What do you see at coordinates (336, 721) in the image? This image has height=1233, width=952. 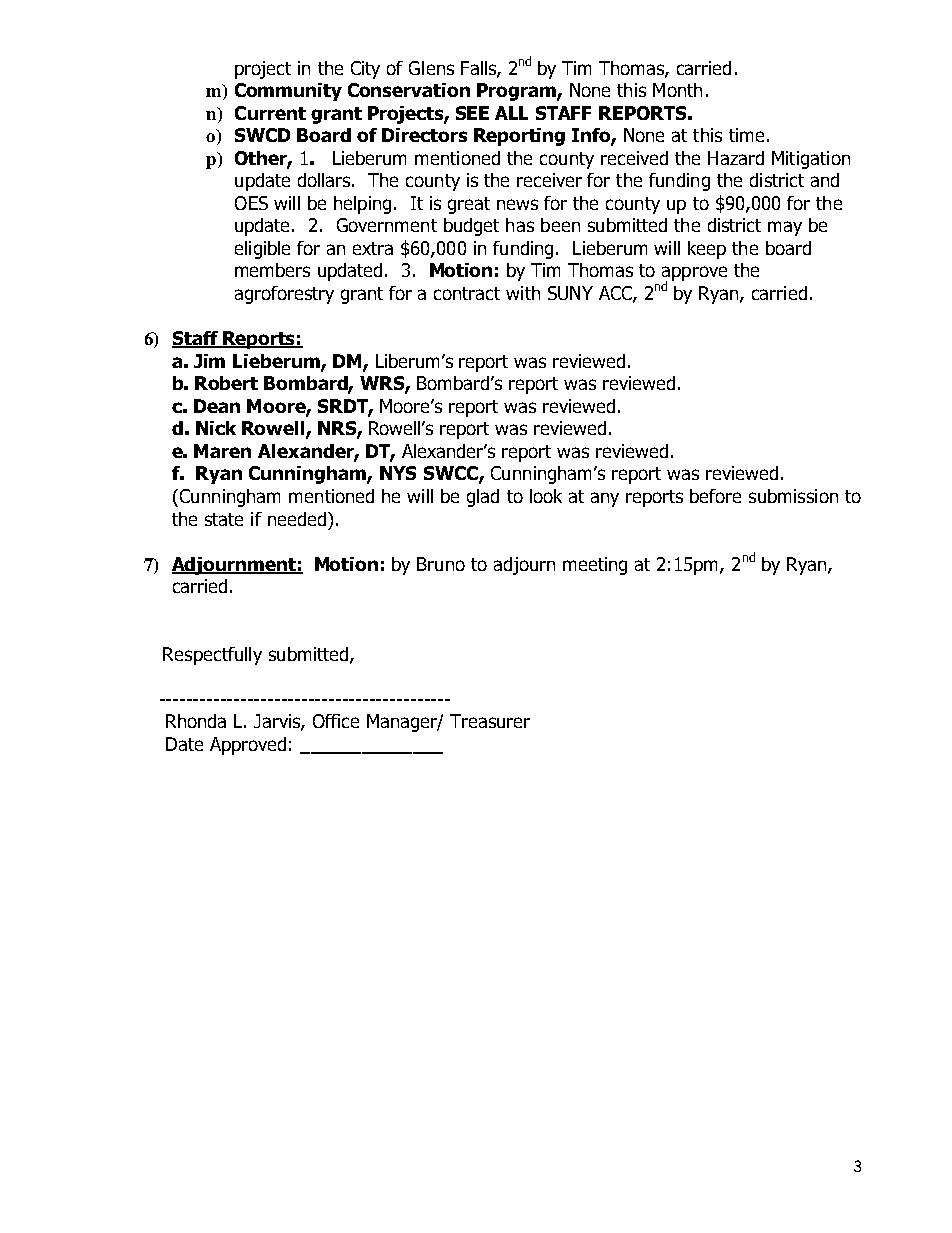 I see `Office` at bounding box center [336, 721].
